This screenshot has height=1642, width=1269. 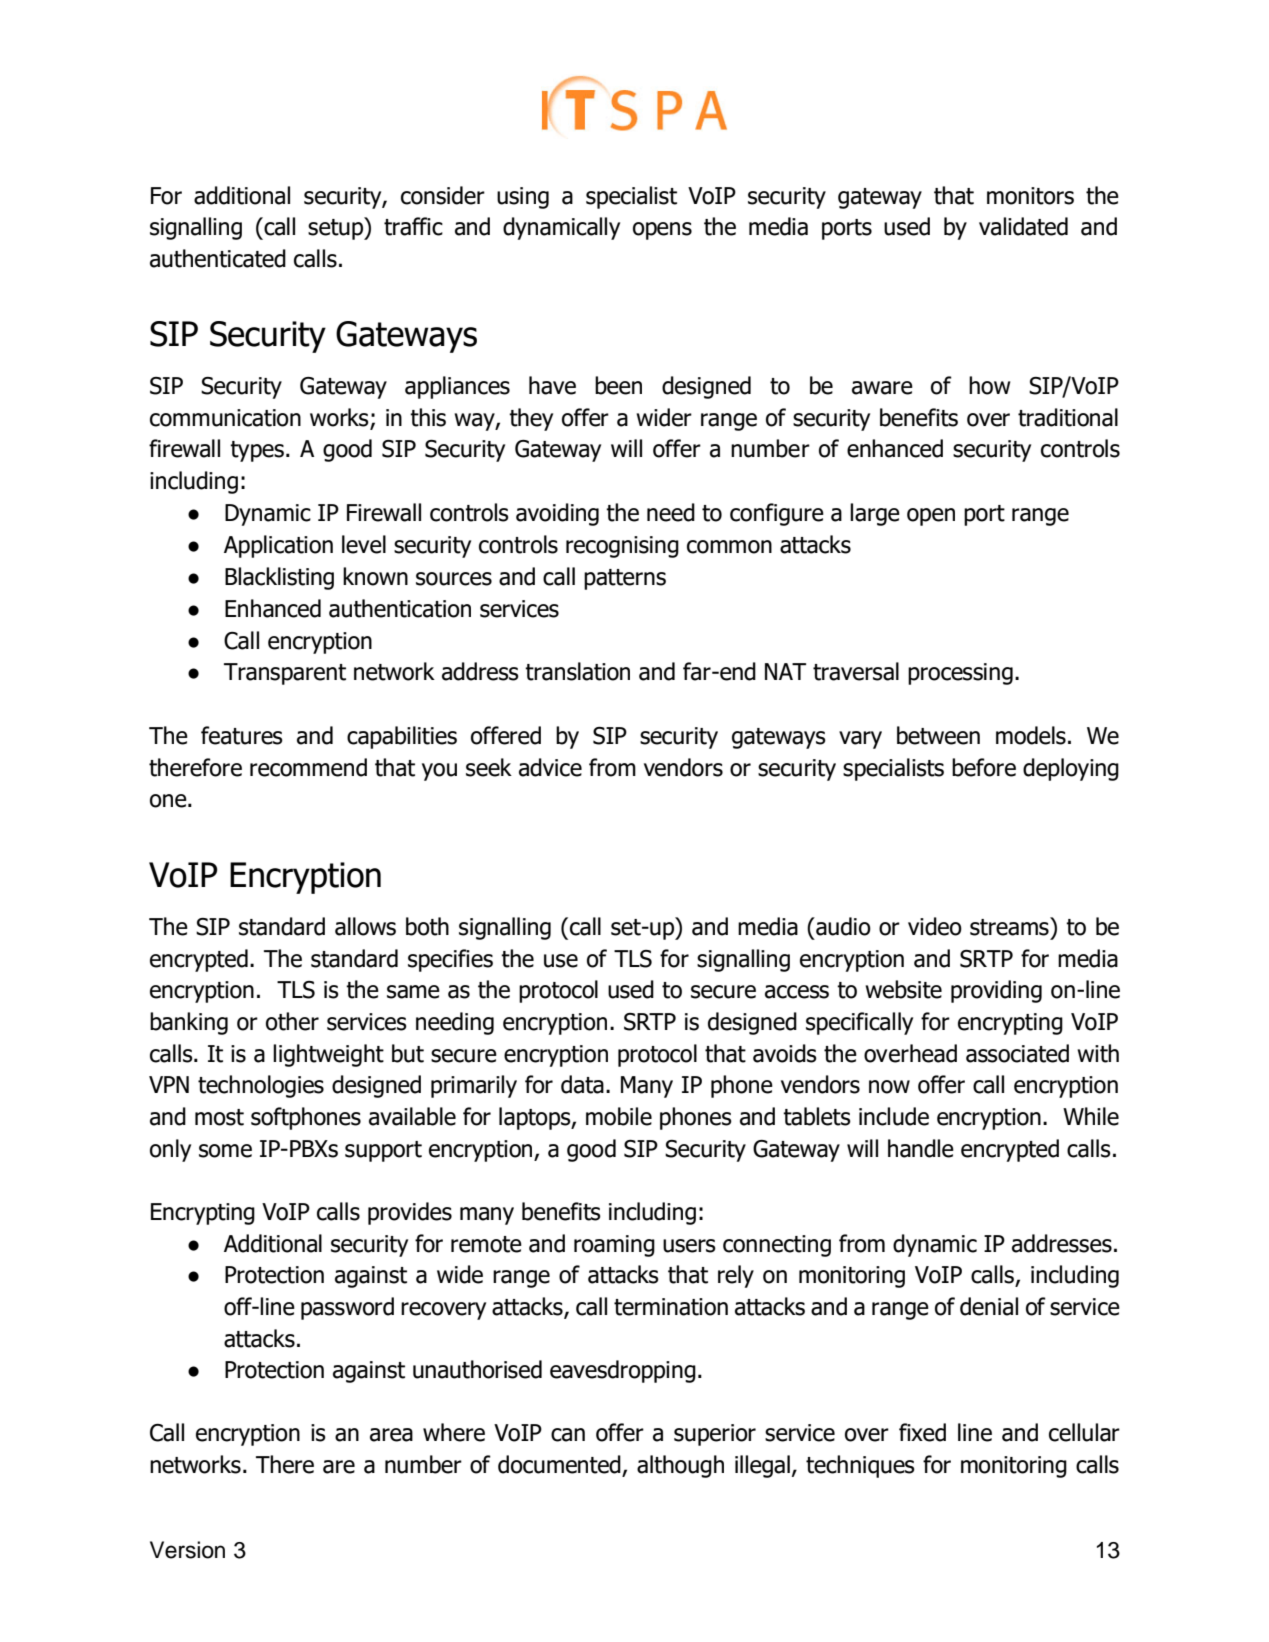 I want to click on advice, so click(x=550, y=767).
